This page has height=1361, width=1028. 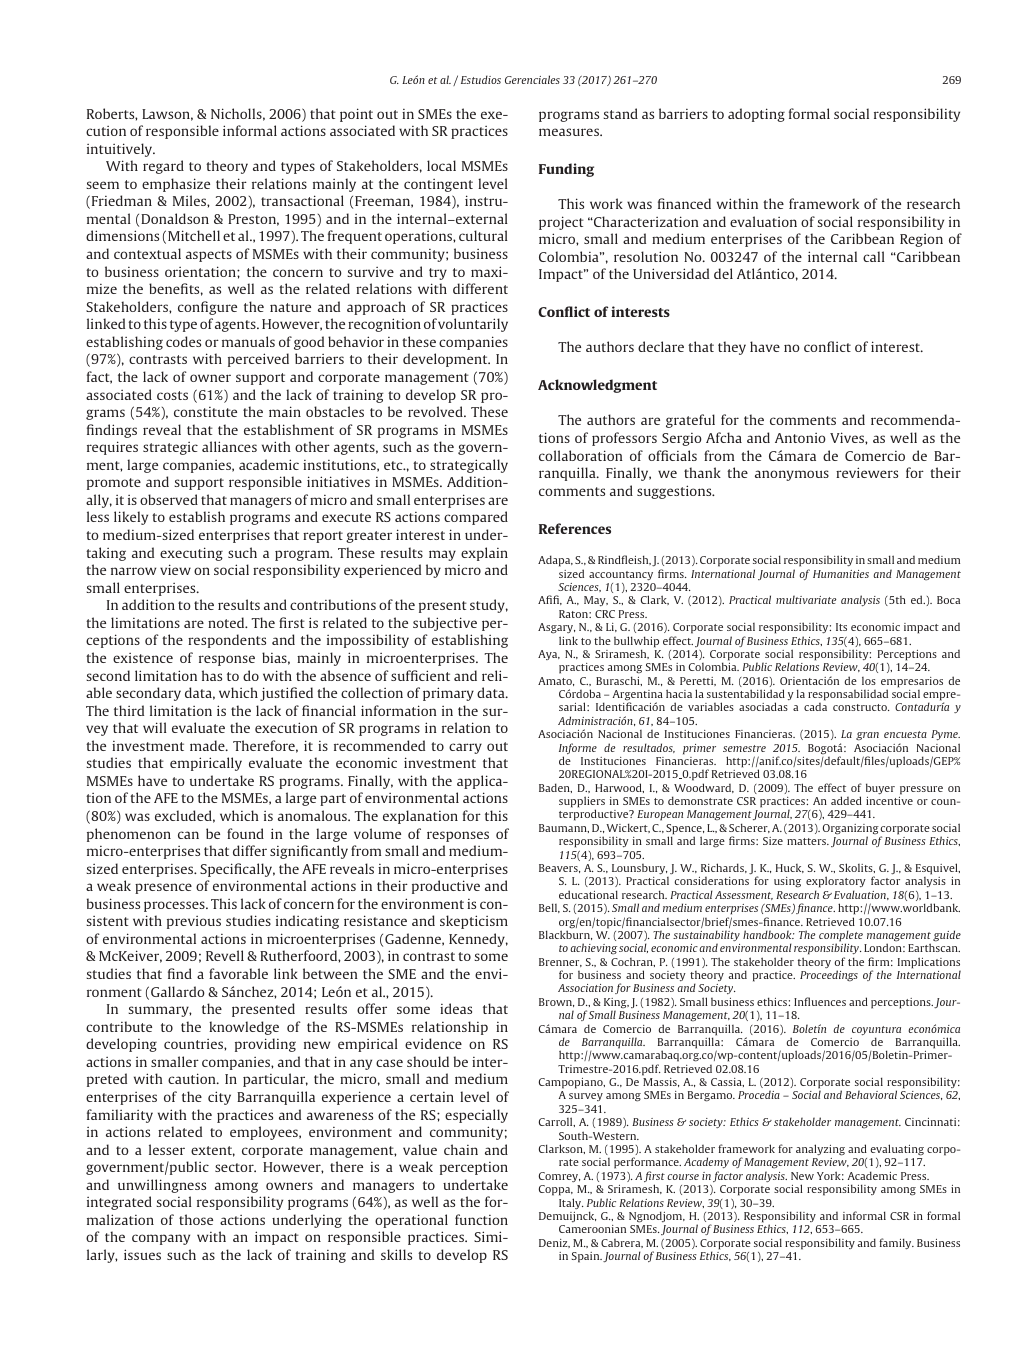 What do you see at coordinates (554, 1243) in the page?
I see `Deniz` at bounding box center [554, 1243].
